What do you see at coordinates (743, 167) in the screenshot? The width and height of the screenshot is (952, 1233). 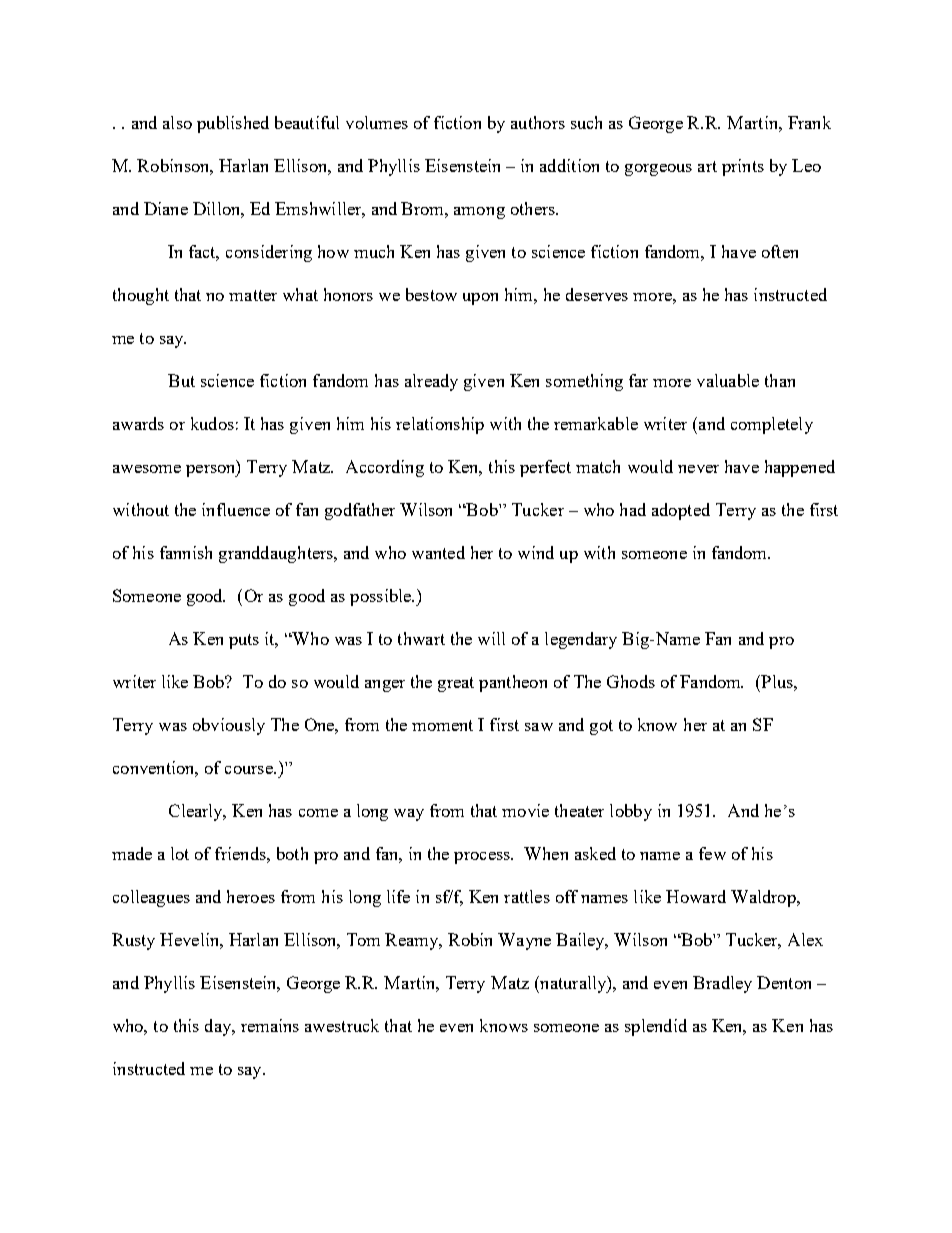 I see `prints` at bounding box center [743, 167].
